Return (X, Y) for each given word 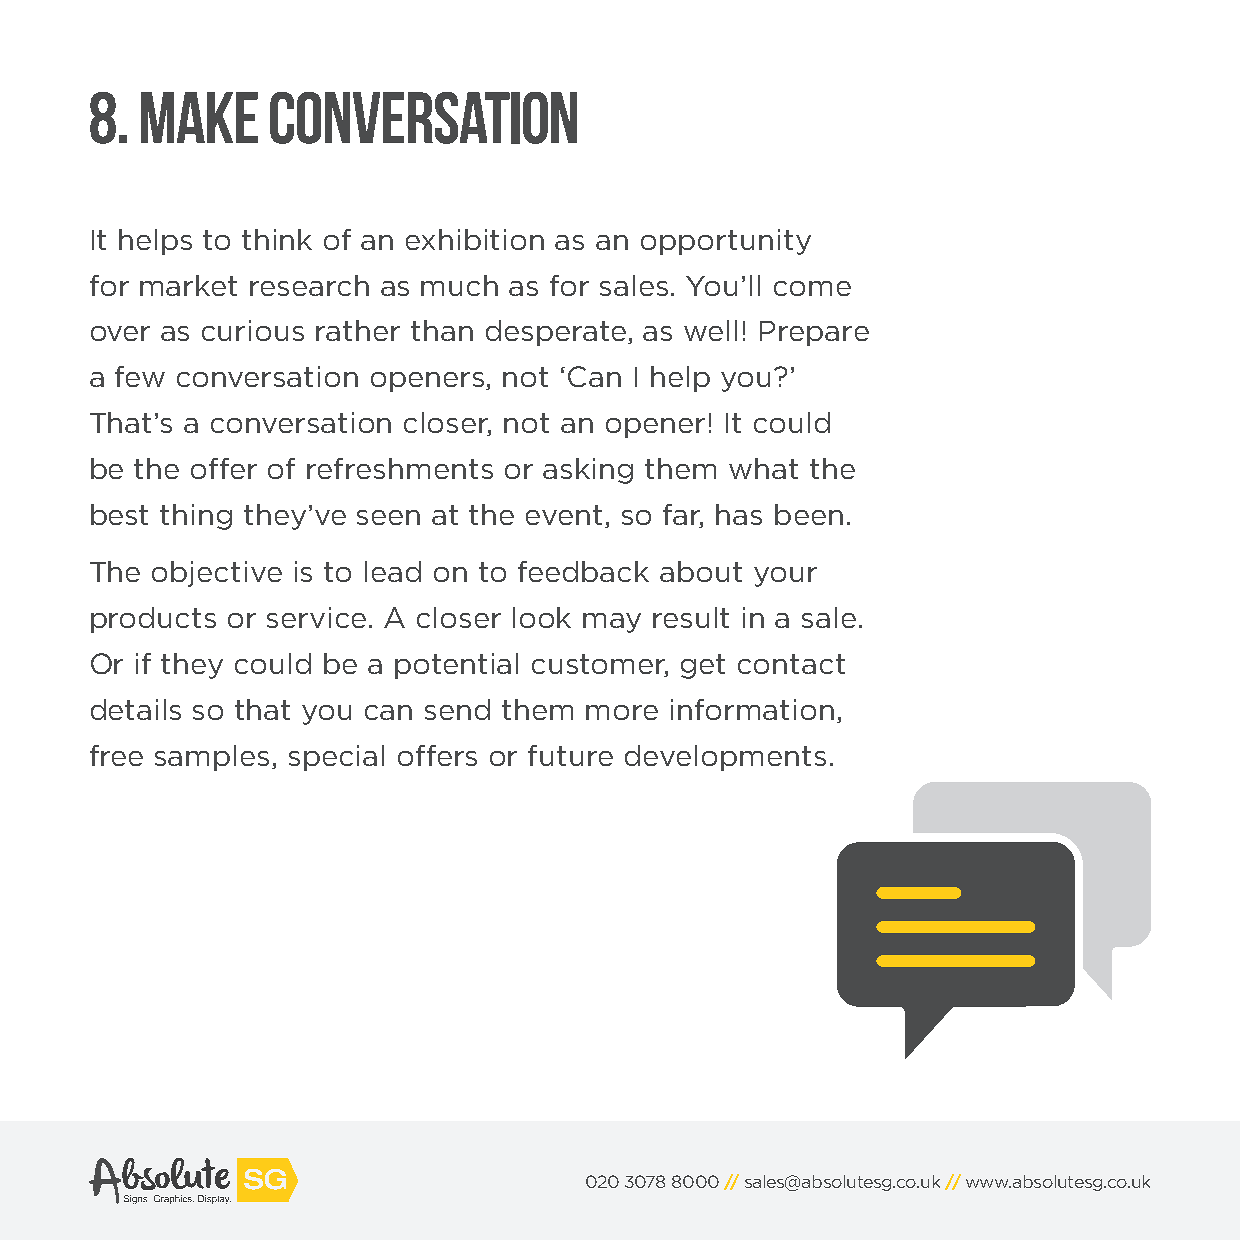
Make (199, 117)
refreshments (400, 468)
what (763, 468)
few (140, 376)
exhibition (475, 239)
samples (212, 758)
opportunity (726, 242)
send (457, 709)
